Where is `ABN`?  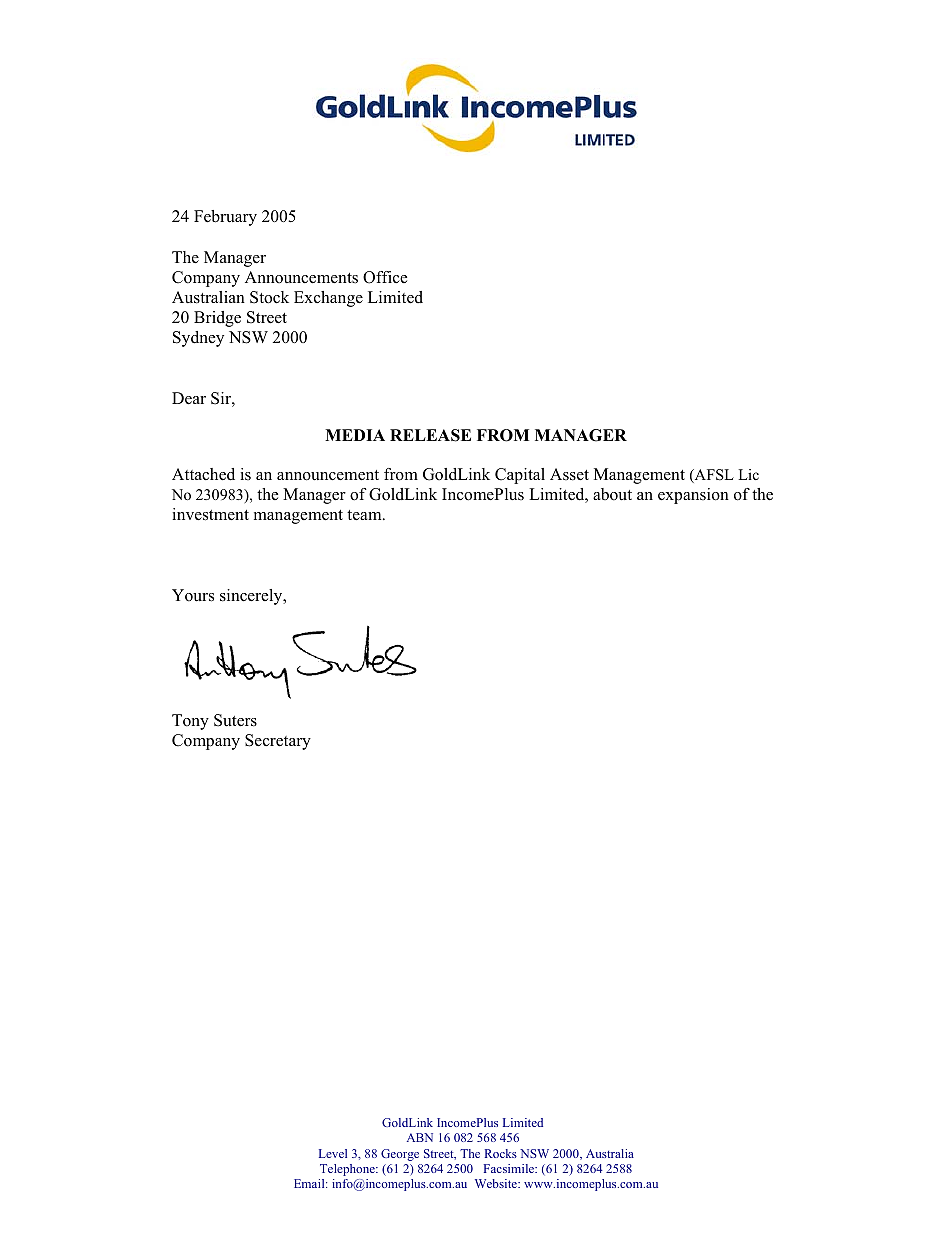
ABN is located at coordinates (420, 1137).
